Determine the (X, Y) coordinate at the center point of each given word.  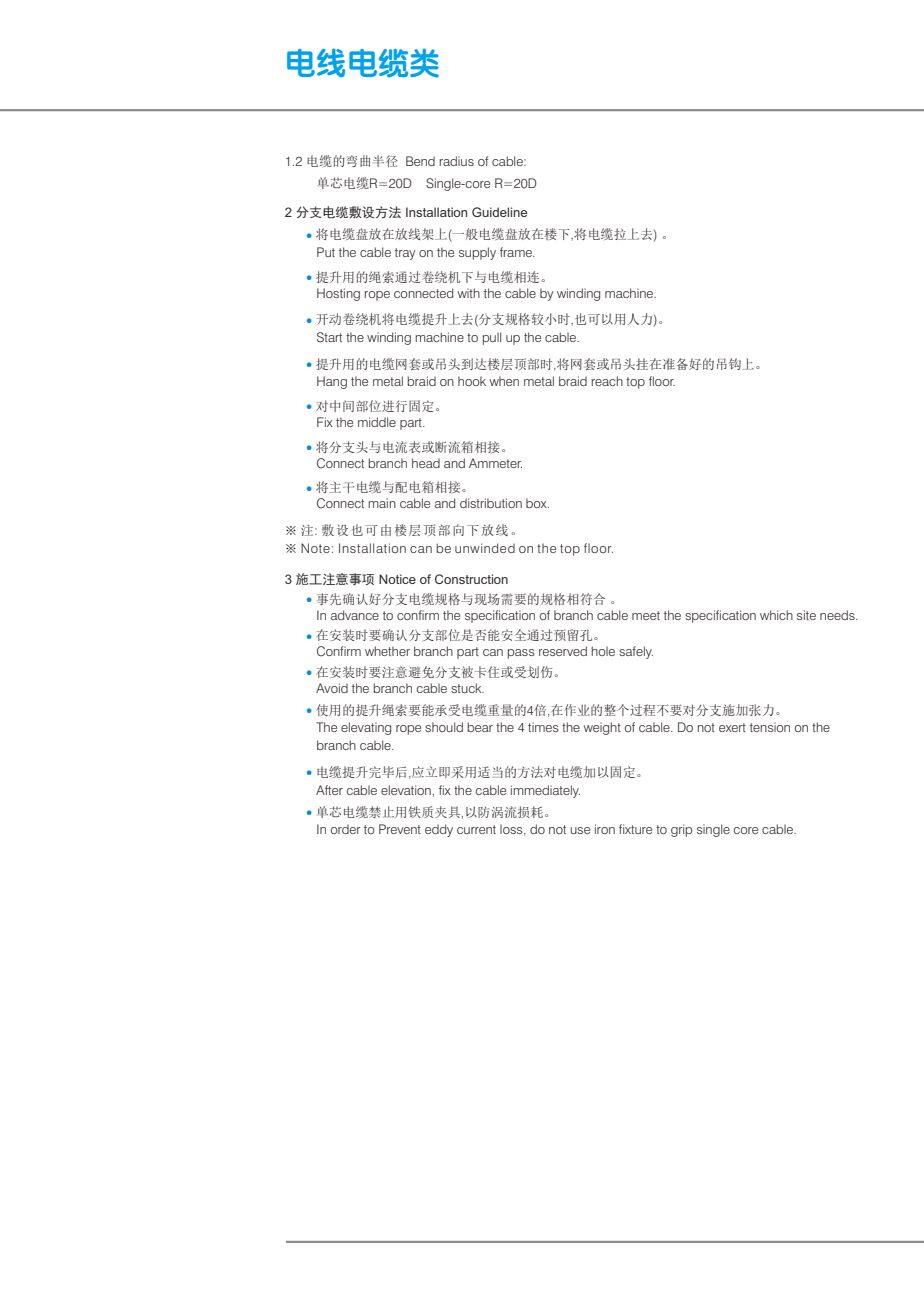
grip (682, 830)
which (776, 615)
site (806, 615)
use (580, 830)
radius (456, 161)
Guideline (499, 212)
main (382, 503)
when (504, 381)
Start (329, 337)
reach (607, 381)
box (537, 503)
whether (387, 651)
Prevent (400, 829)
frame (517, 252)
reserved (563, 651)
